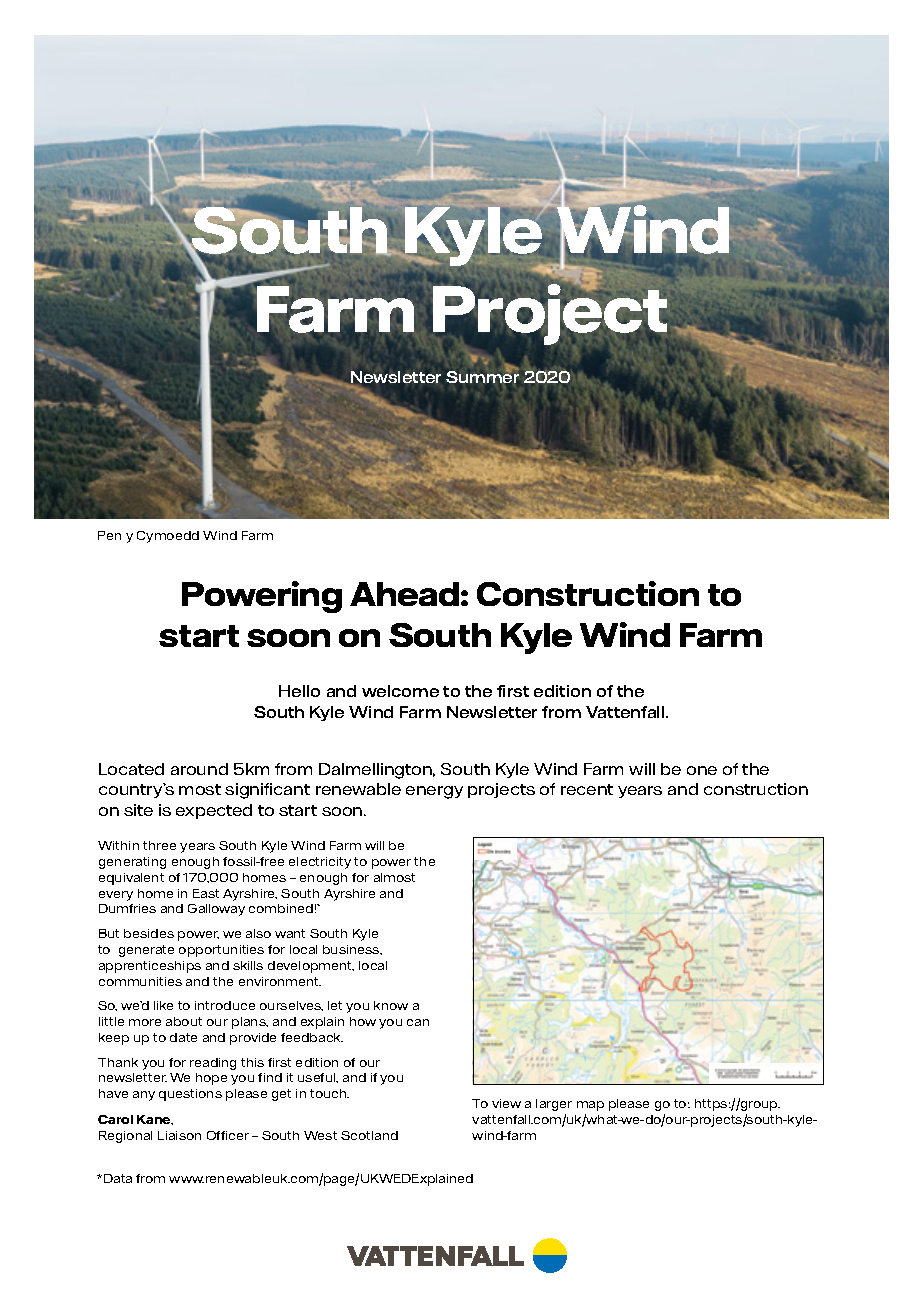 The image size is (924, 1308). What do you see at coordinates (299, 691) in the screenshot?
I see `Hello` at bounding box center [299, 691].
